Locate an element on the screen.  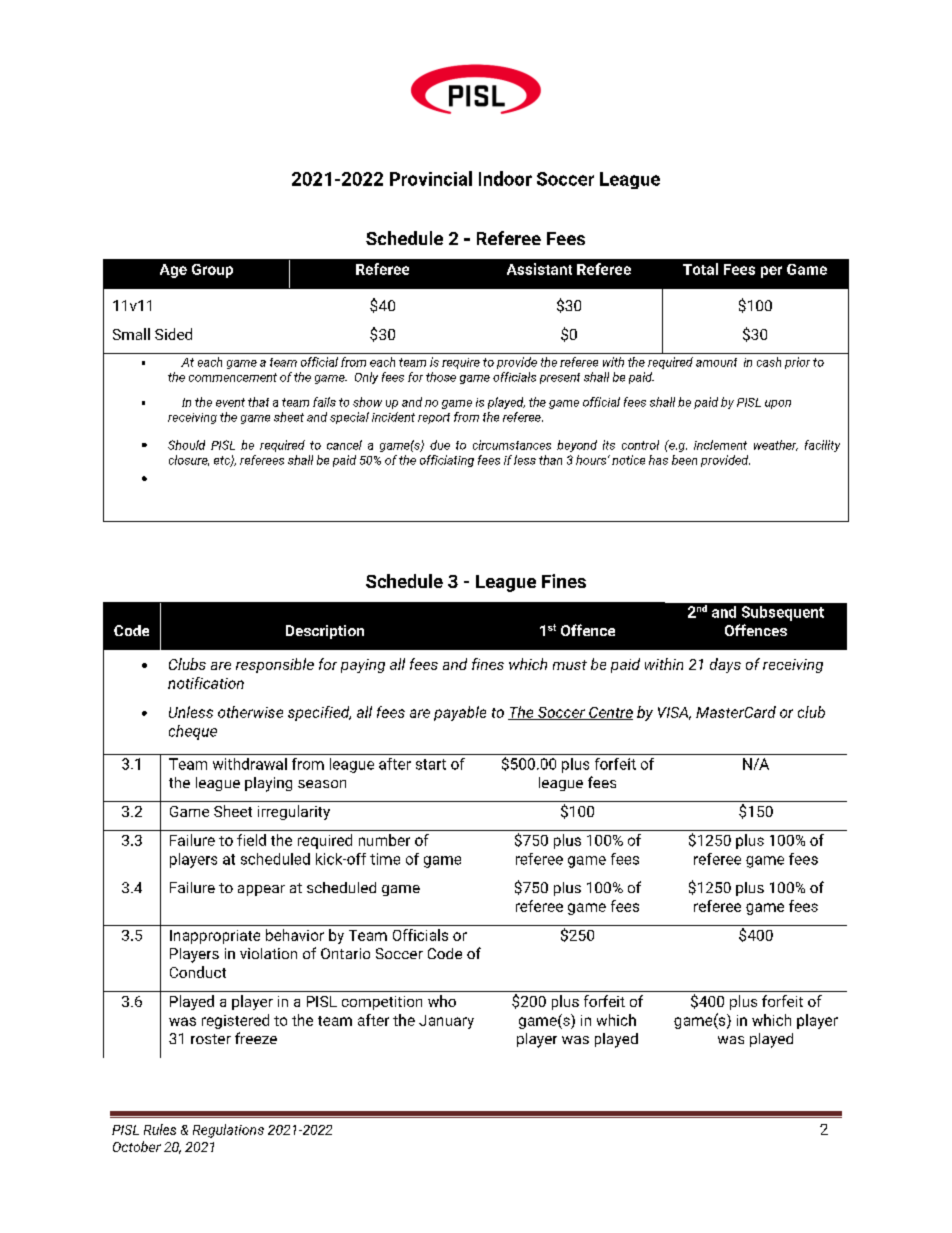
Group is located at coordinates (212, 271).
